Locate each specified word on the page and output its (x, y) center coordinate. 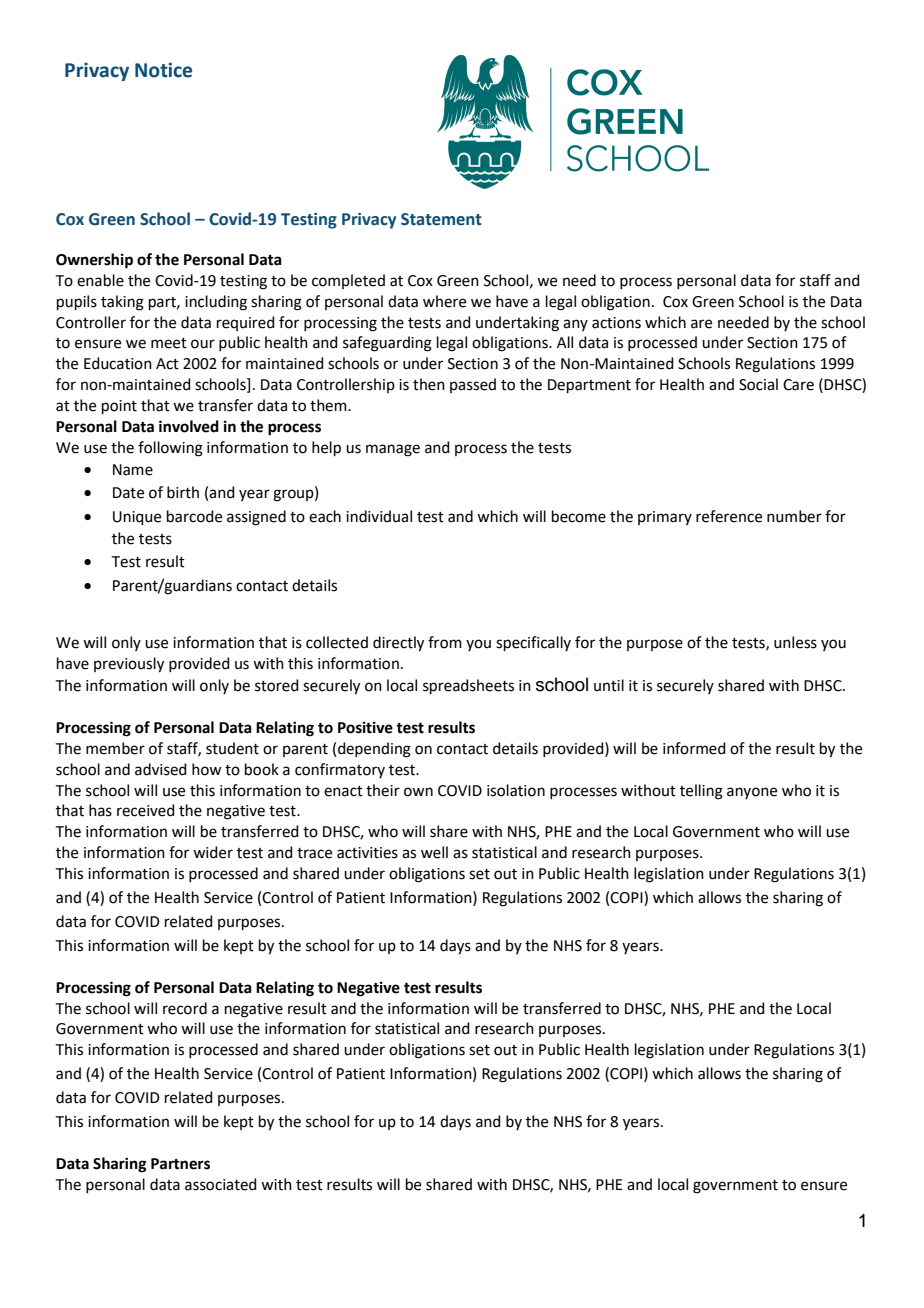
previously (129, 665)
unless (795, 642)
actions (616, 323)
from (445, 642)
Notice (163, 70)
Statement (441, 219)
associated (221, 1184)
